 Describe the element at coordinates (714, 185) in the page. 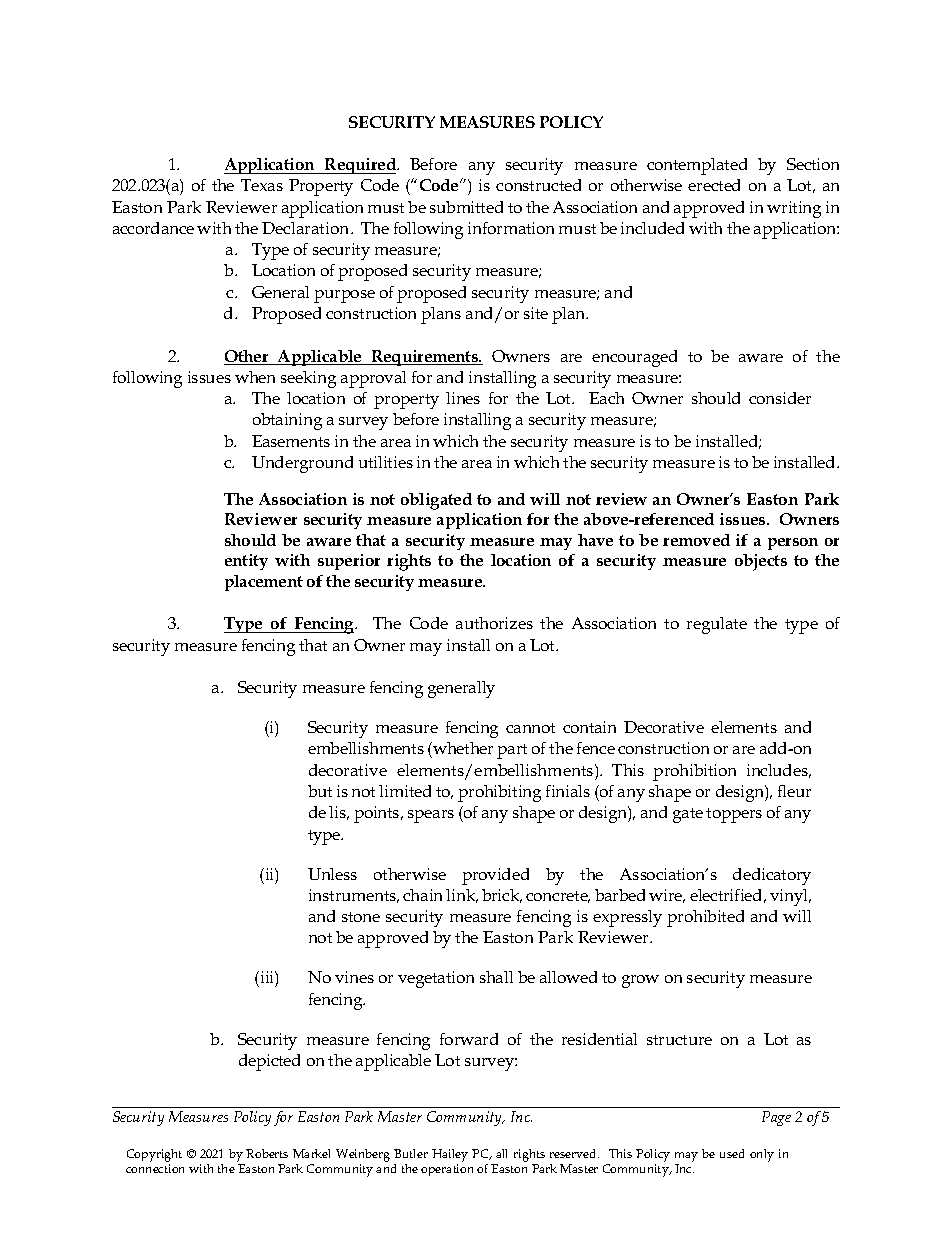

I see `erected` at that location.
